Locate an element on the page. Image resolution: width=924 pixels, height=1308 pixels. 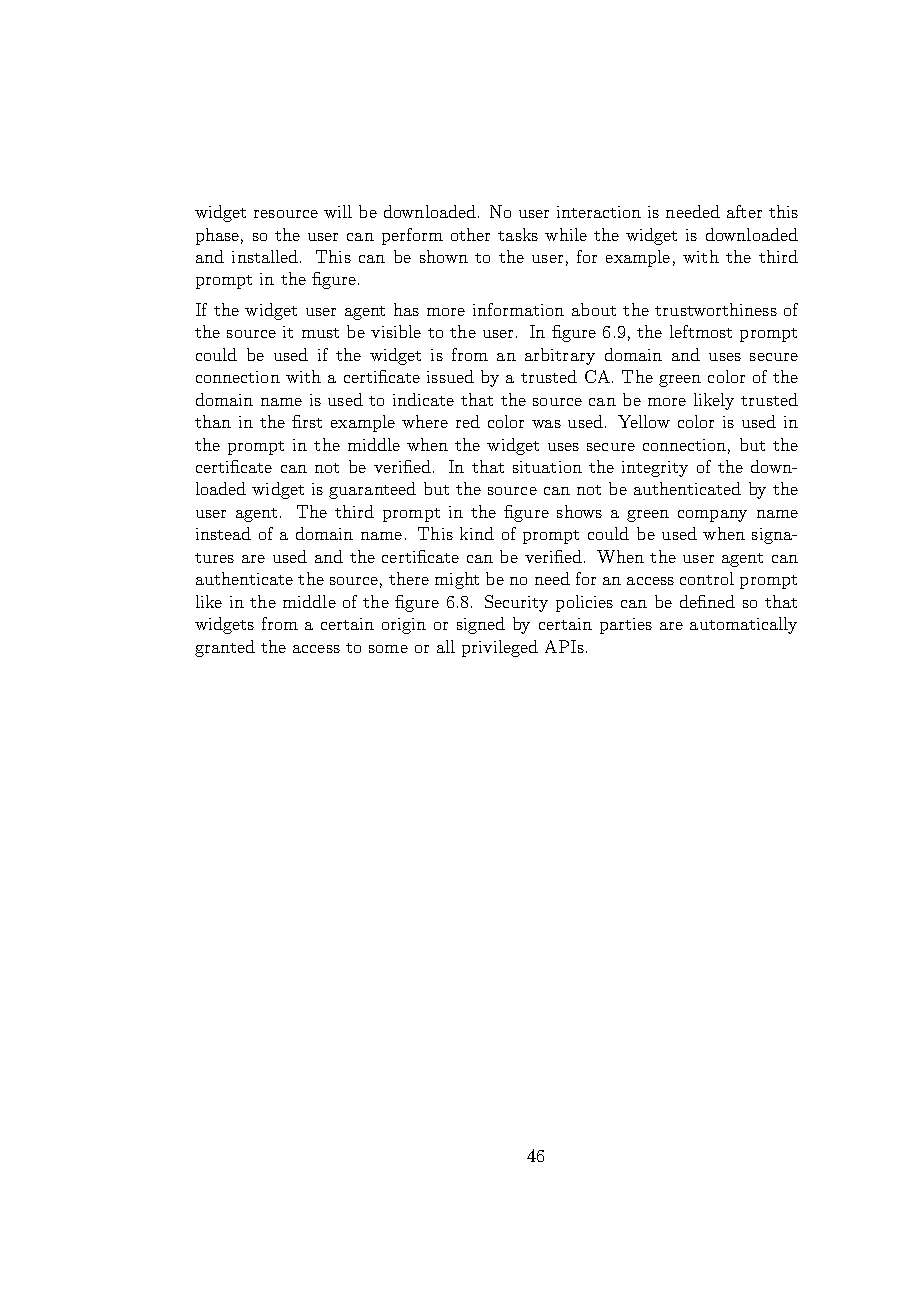
trustworthiness is located at coordinates (716, 309).
